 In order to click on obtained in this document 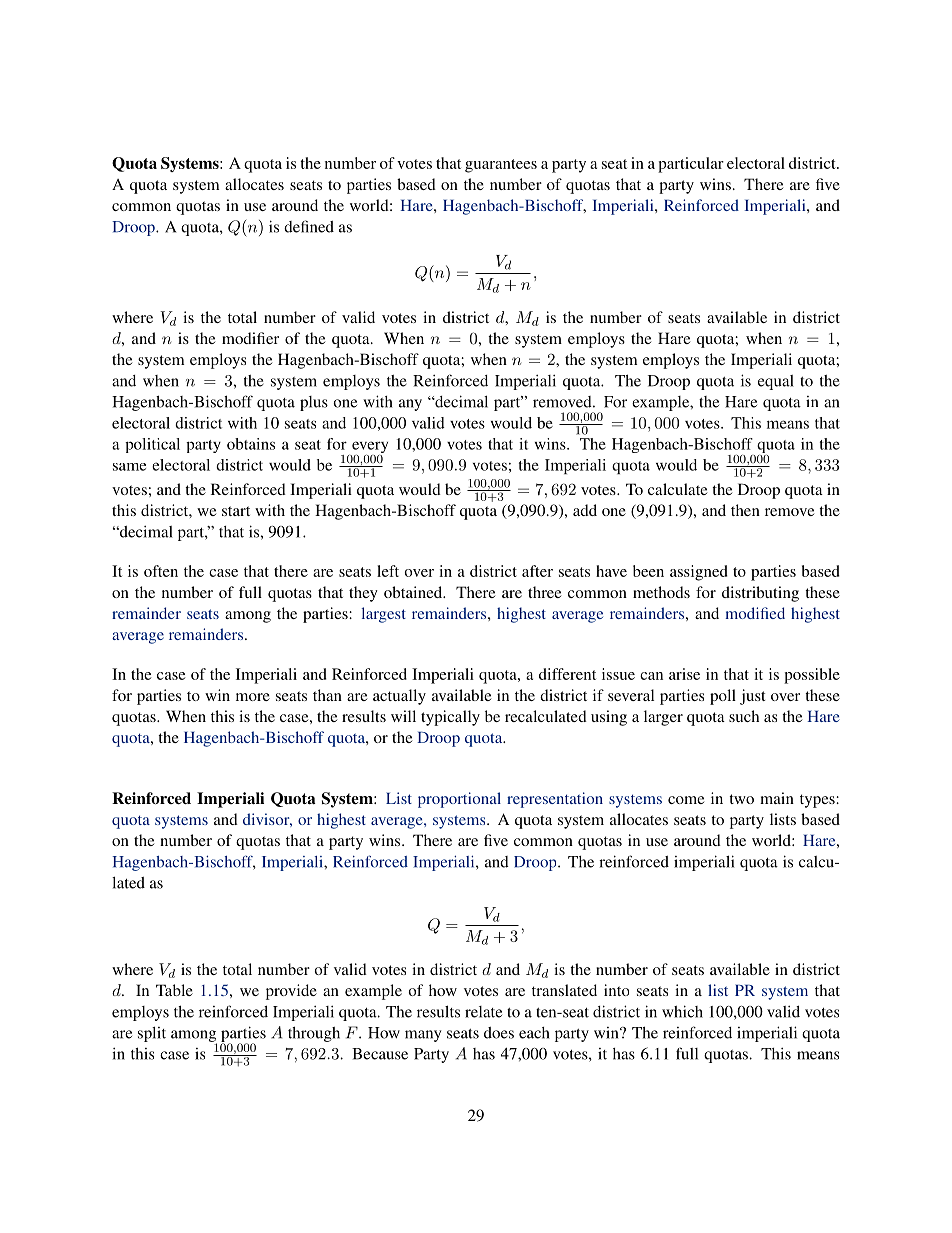, I will do `click(414, 592)`.
